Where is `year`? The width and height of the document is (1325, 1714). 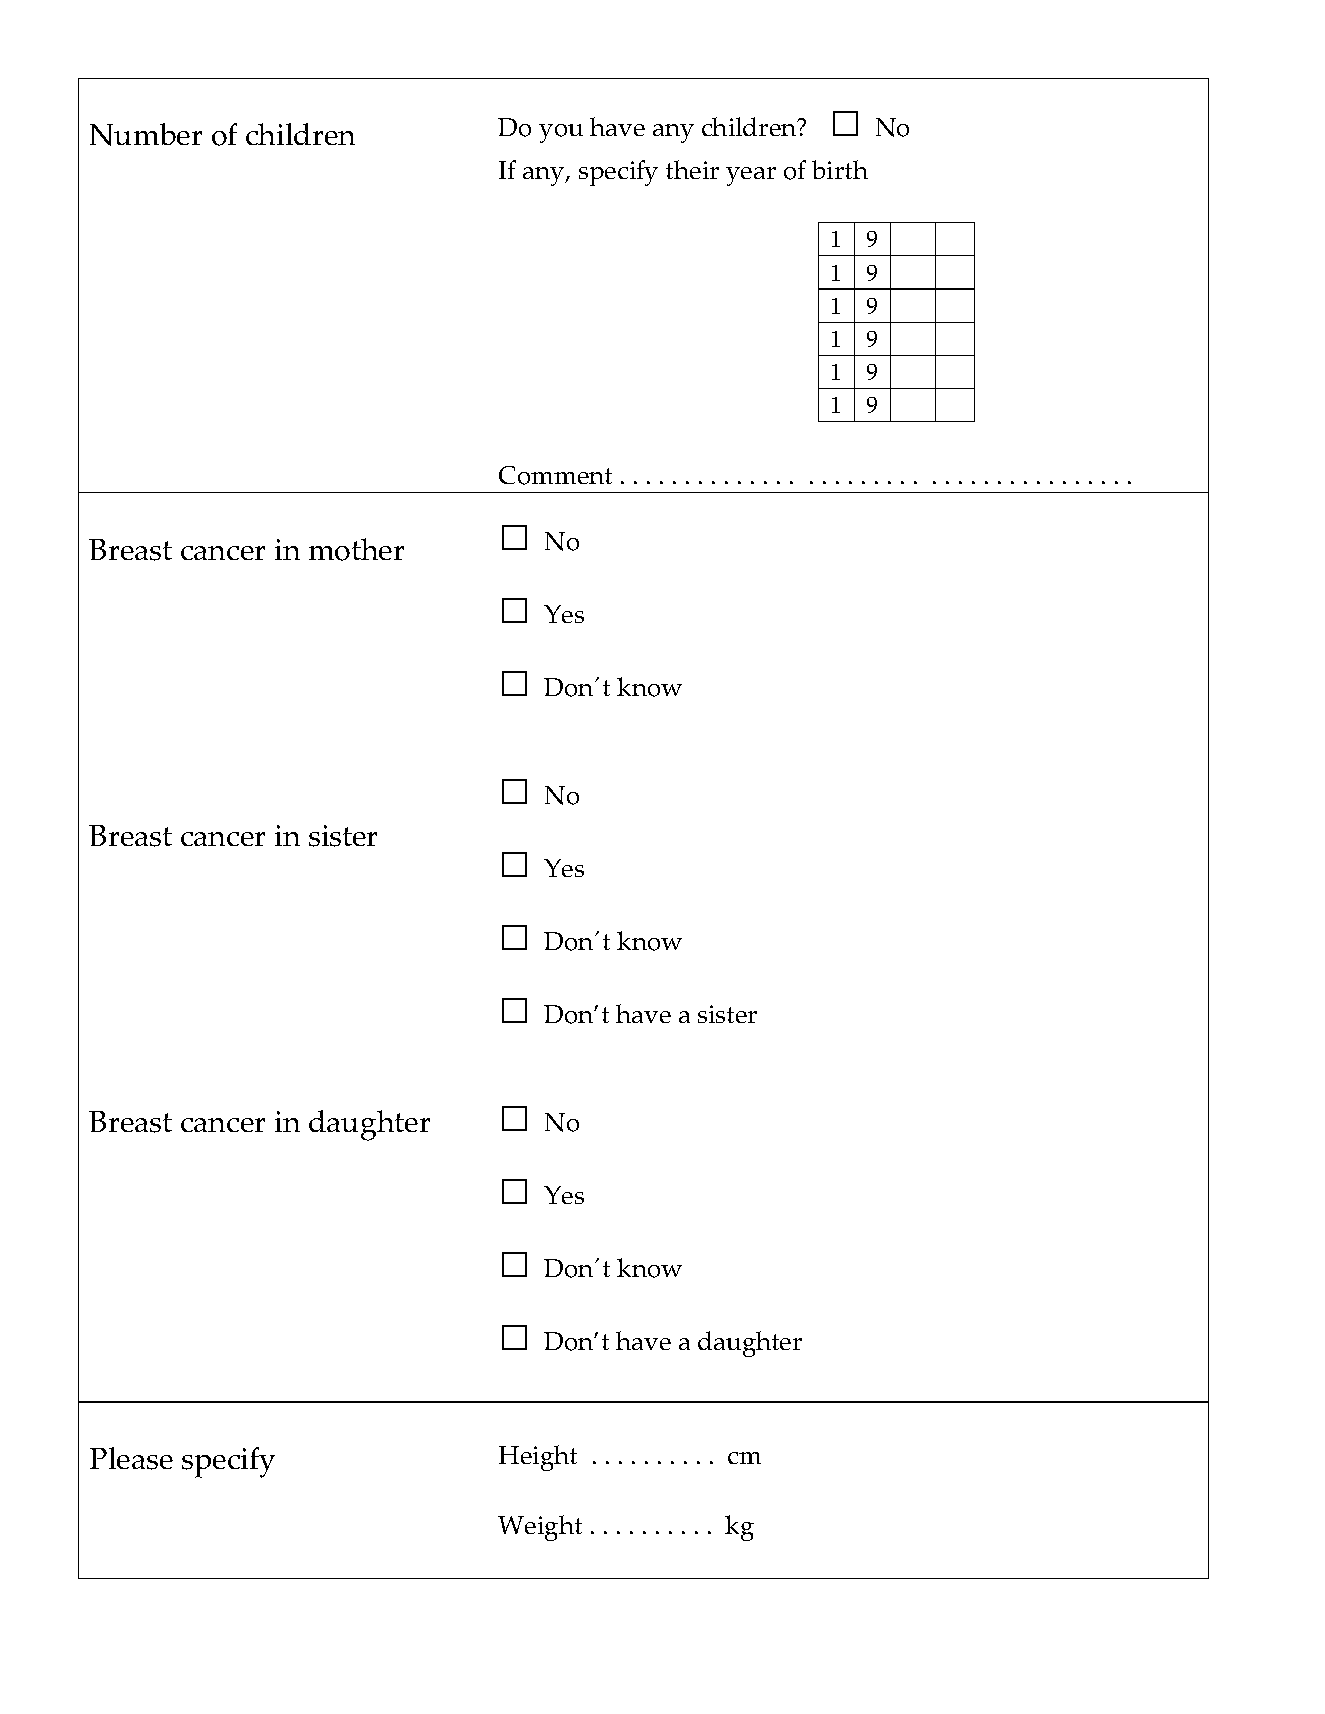 year is located at coordinates (751, 176).
